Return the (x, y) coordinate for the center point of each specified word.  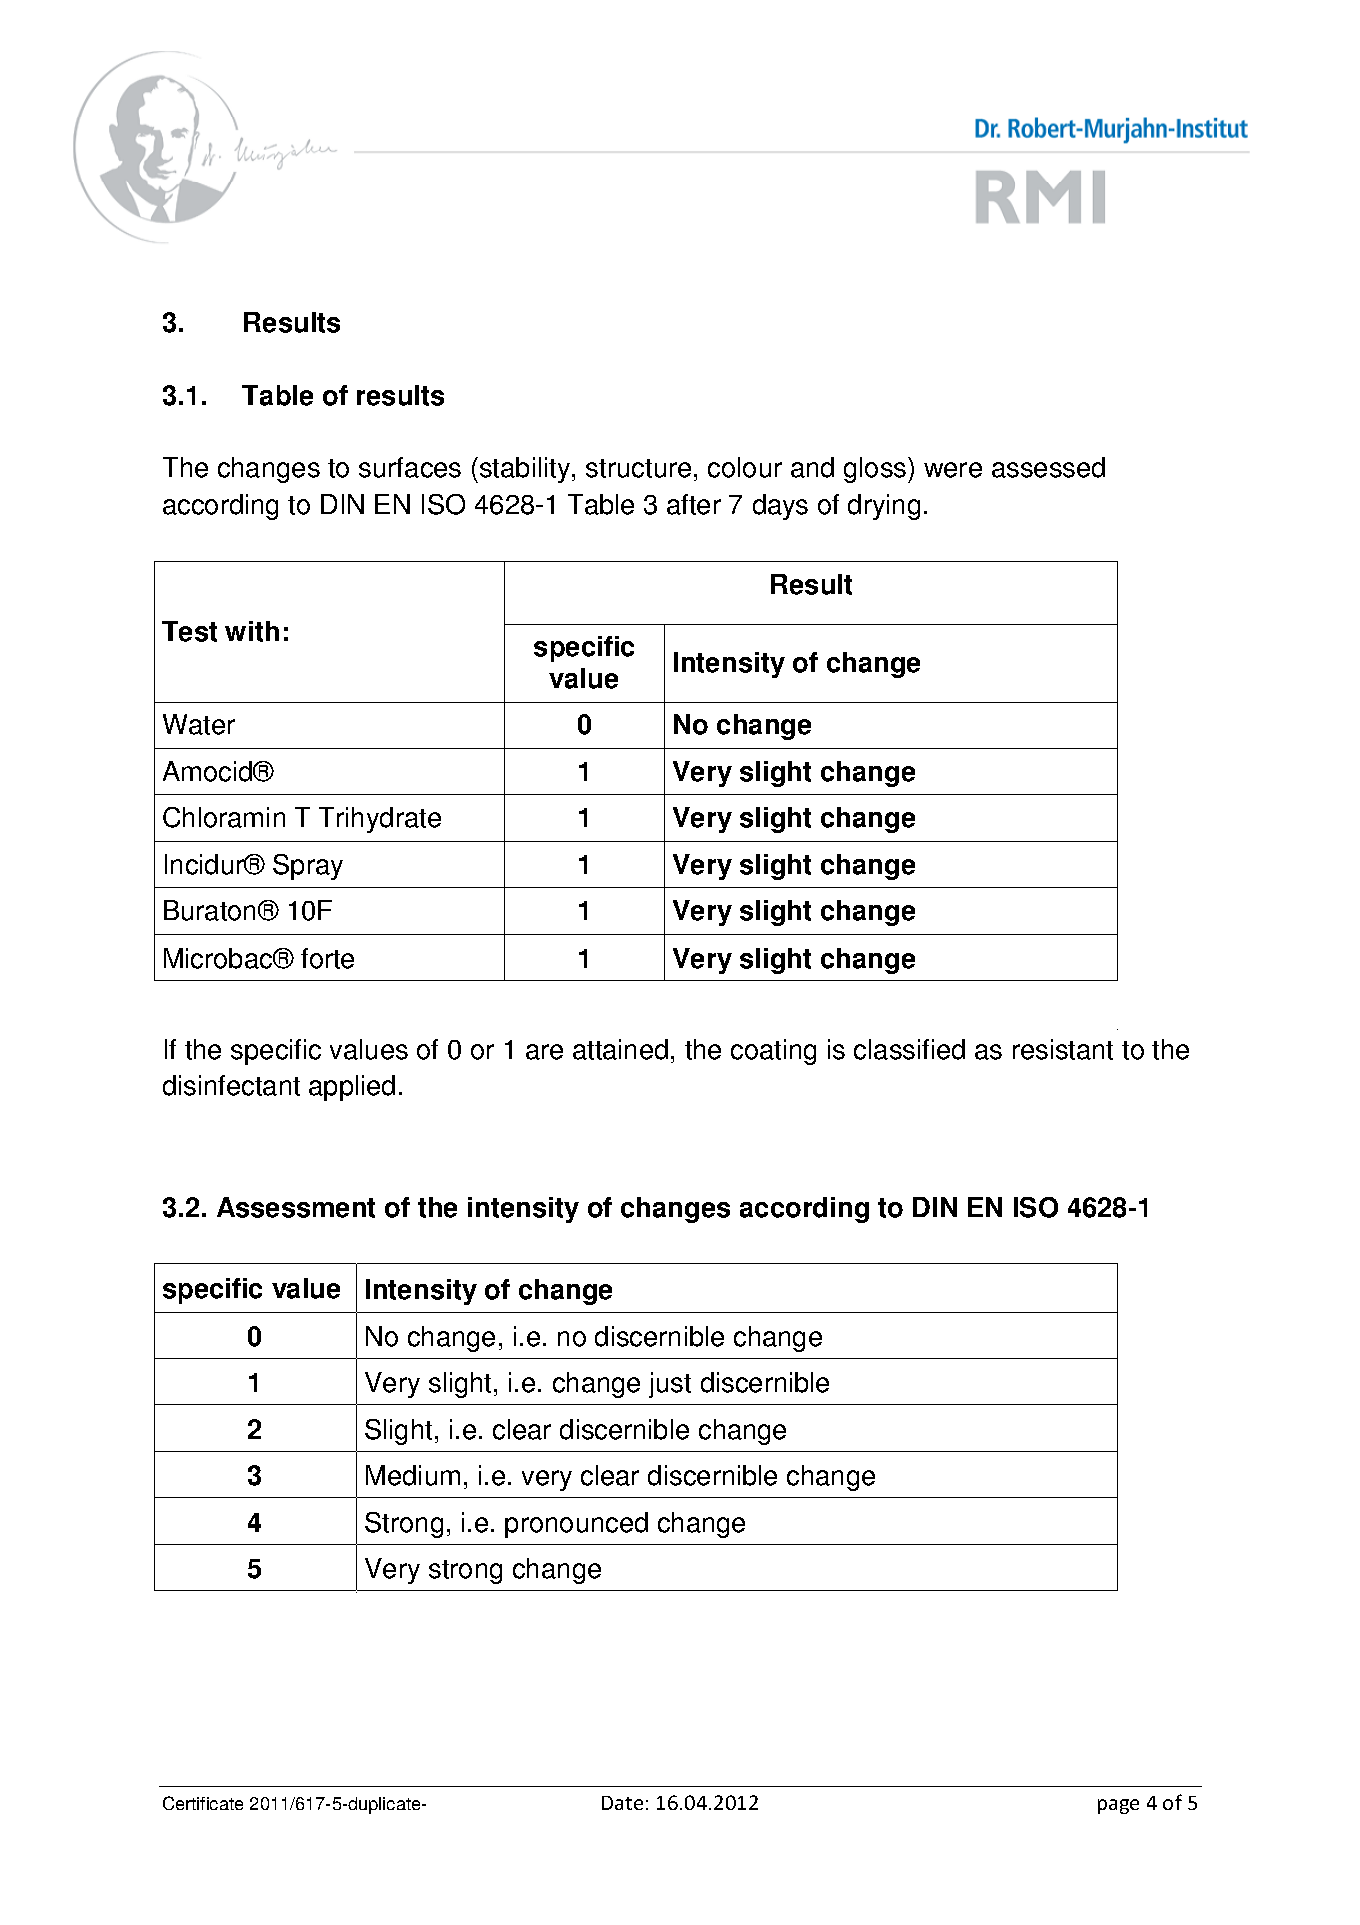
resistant (1063, 1049)
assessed (1048, 467)
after (694, 504)
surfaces (410, 467)
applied (352, 1088)
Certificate (203, 1803)
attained (620, 1049)
